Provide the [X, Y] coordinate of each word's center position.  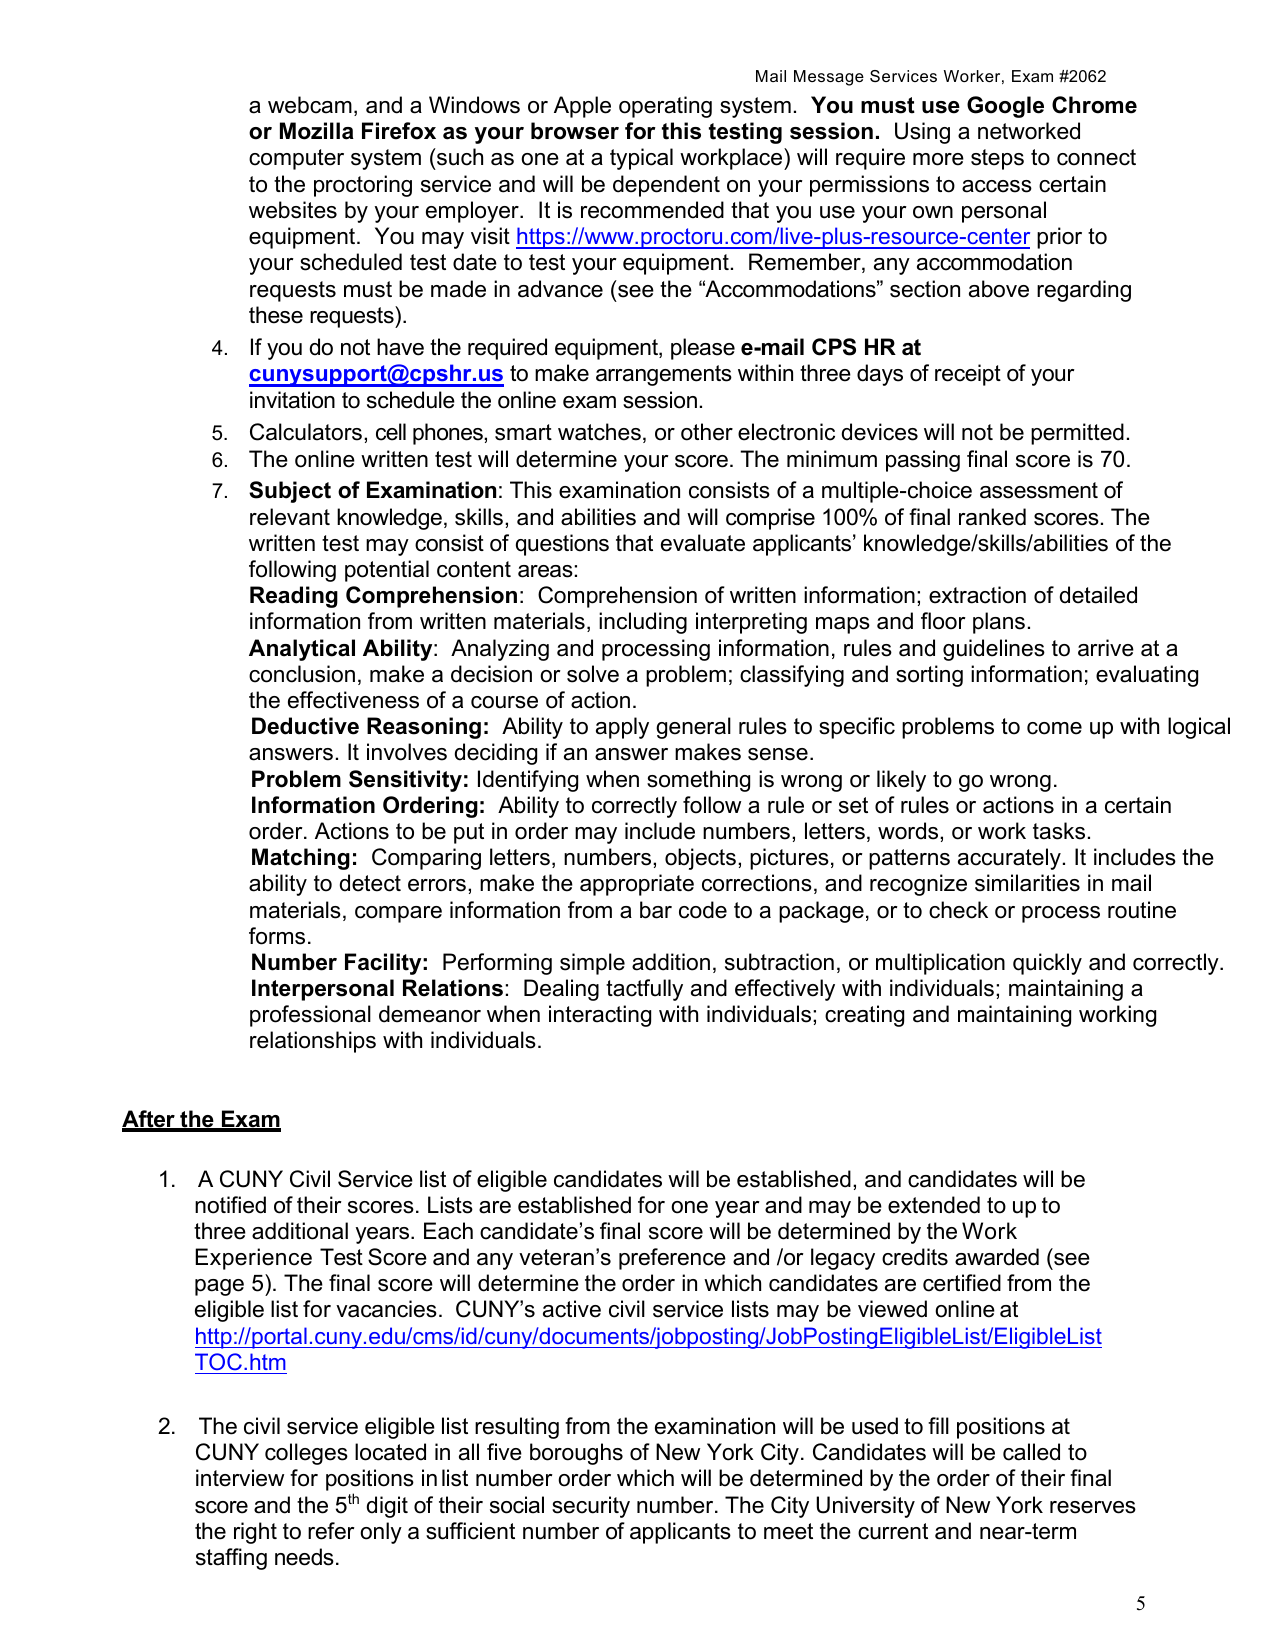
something [698, 781]
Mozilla [317, 131]
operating [665, 107]
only [381, 1533]
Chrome [1094, 105]
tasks [1059, 831]
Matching [301, 859]
